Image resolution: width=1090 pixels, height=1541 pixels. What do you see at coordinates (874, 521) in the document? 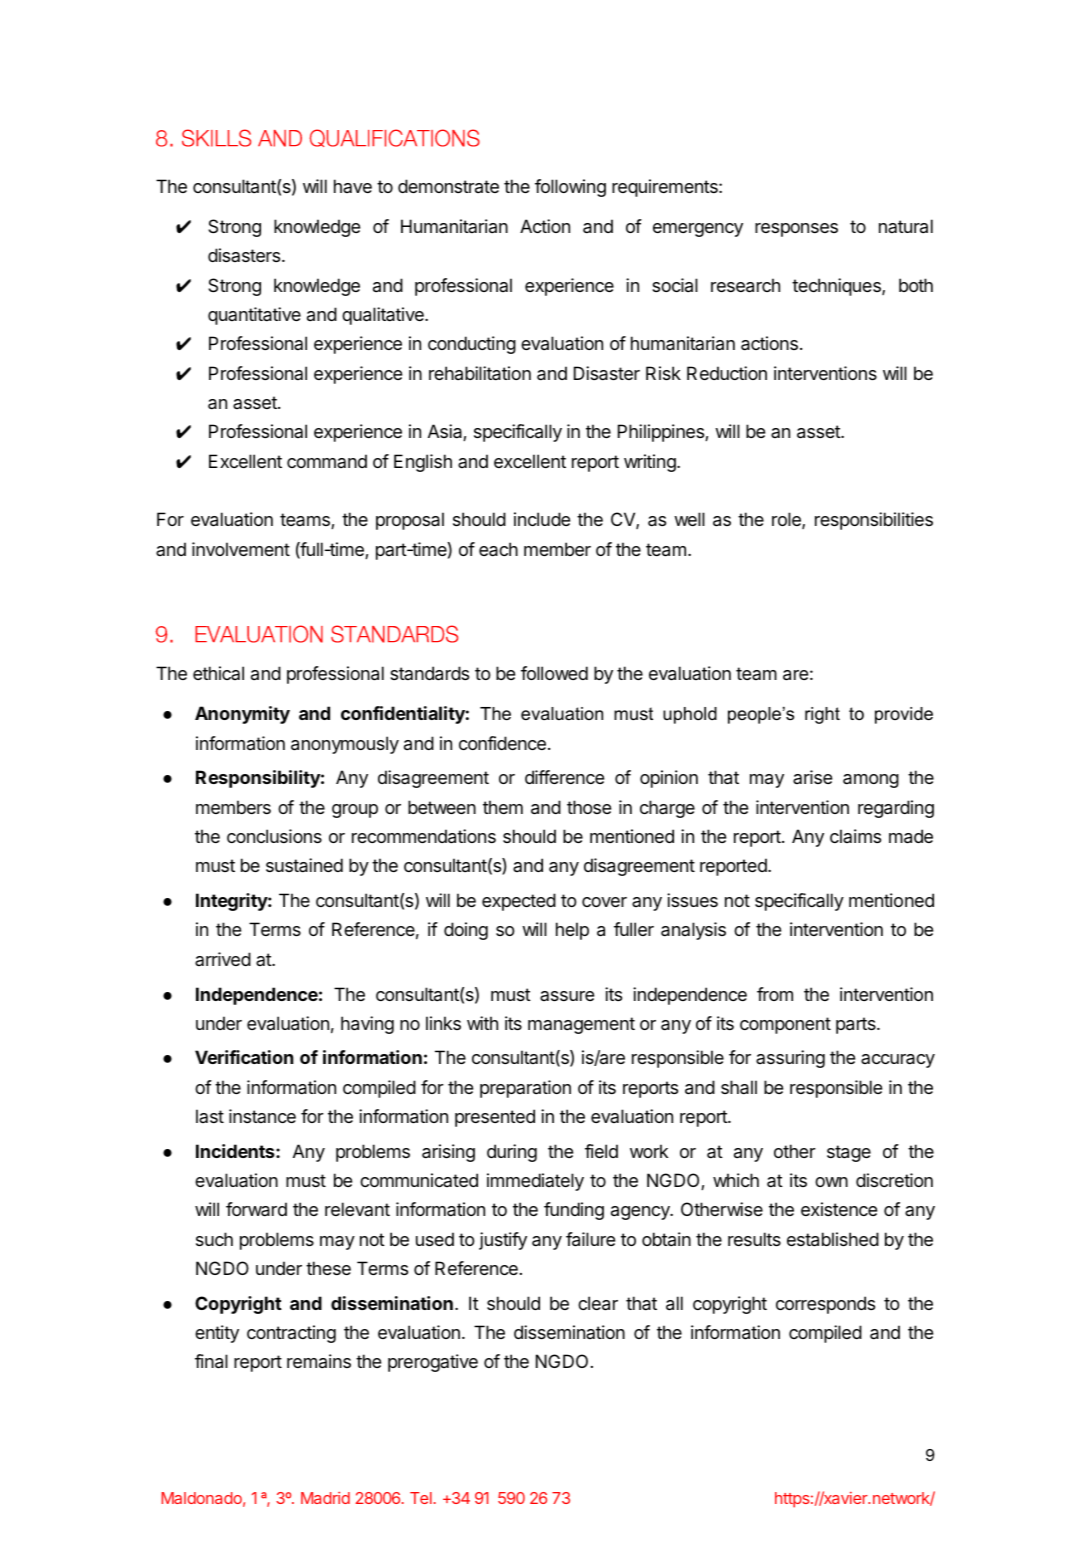
I see `responsibilities` at bounding box center [874, 521].
